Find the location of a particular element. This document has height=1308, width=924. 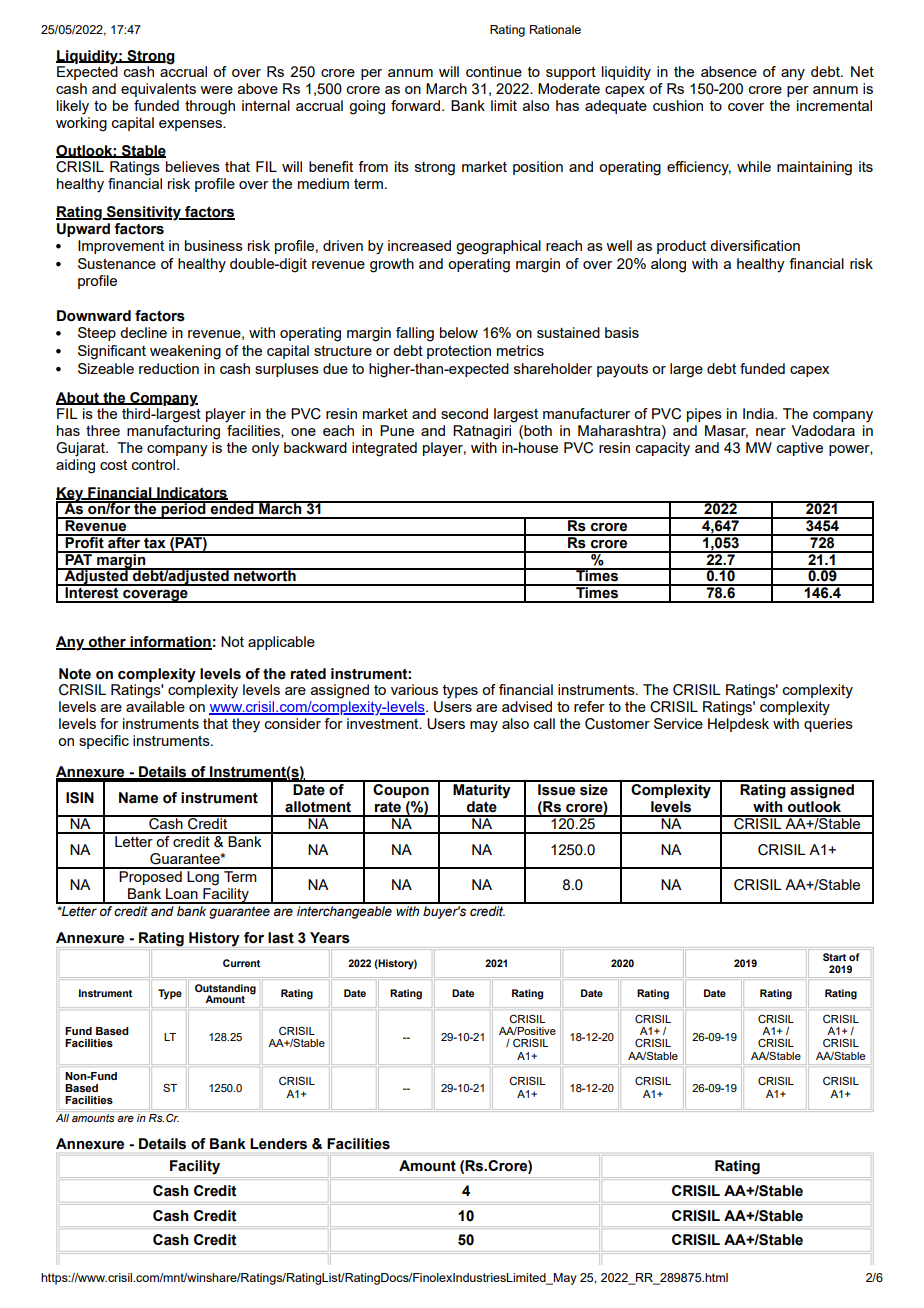

second is located at coordinates (464, 413).
